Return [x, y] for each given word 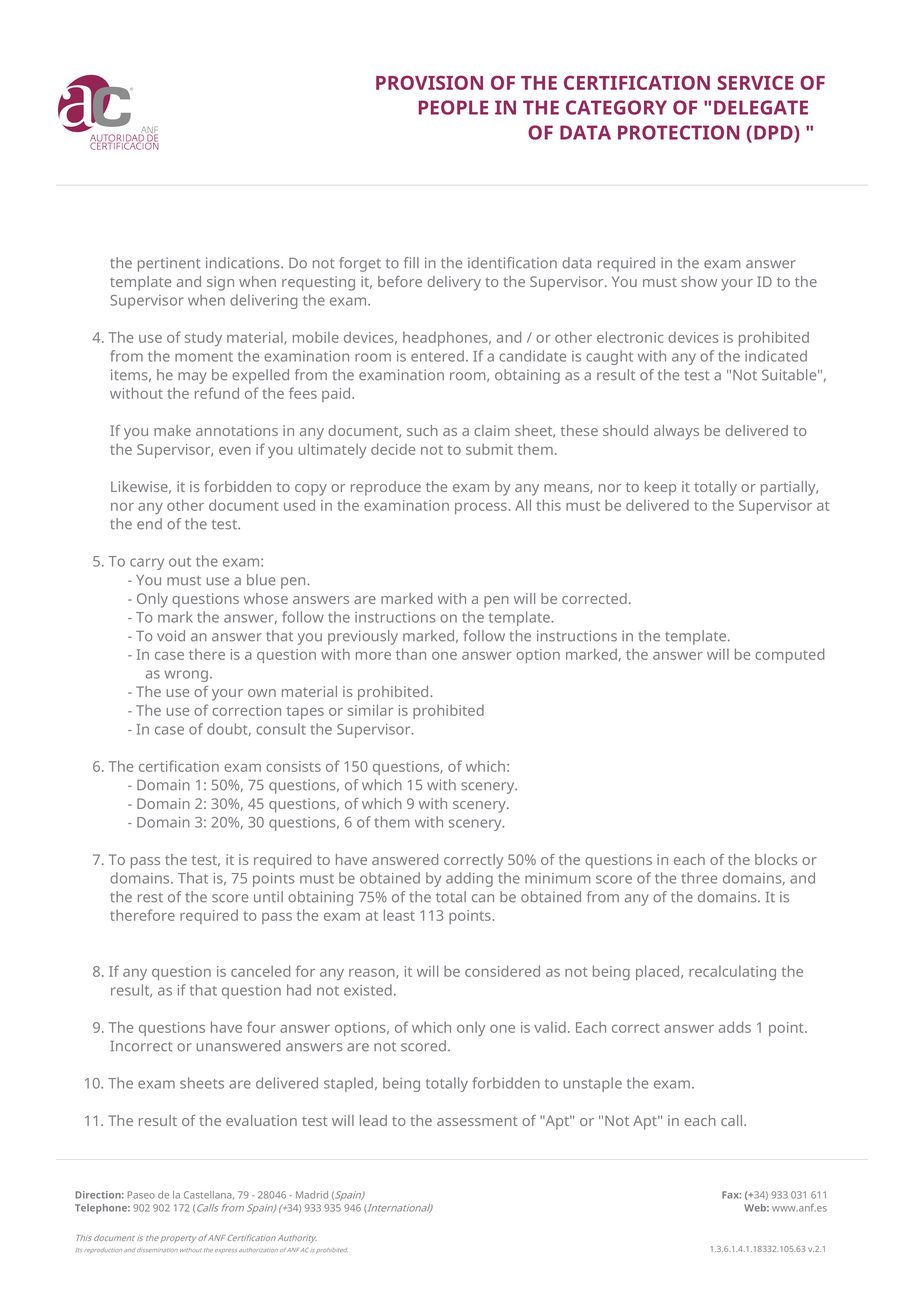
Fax [731, 1195]
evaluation [261, 1120]
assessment [477, 1121]
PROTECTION [679, 132]
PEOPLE [453, 107]
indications [244, 263]
